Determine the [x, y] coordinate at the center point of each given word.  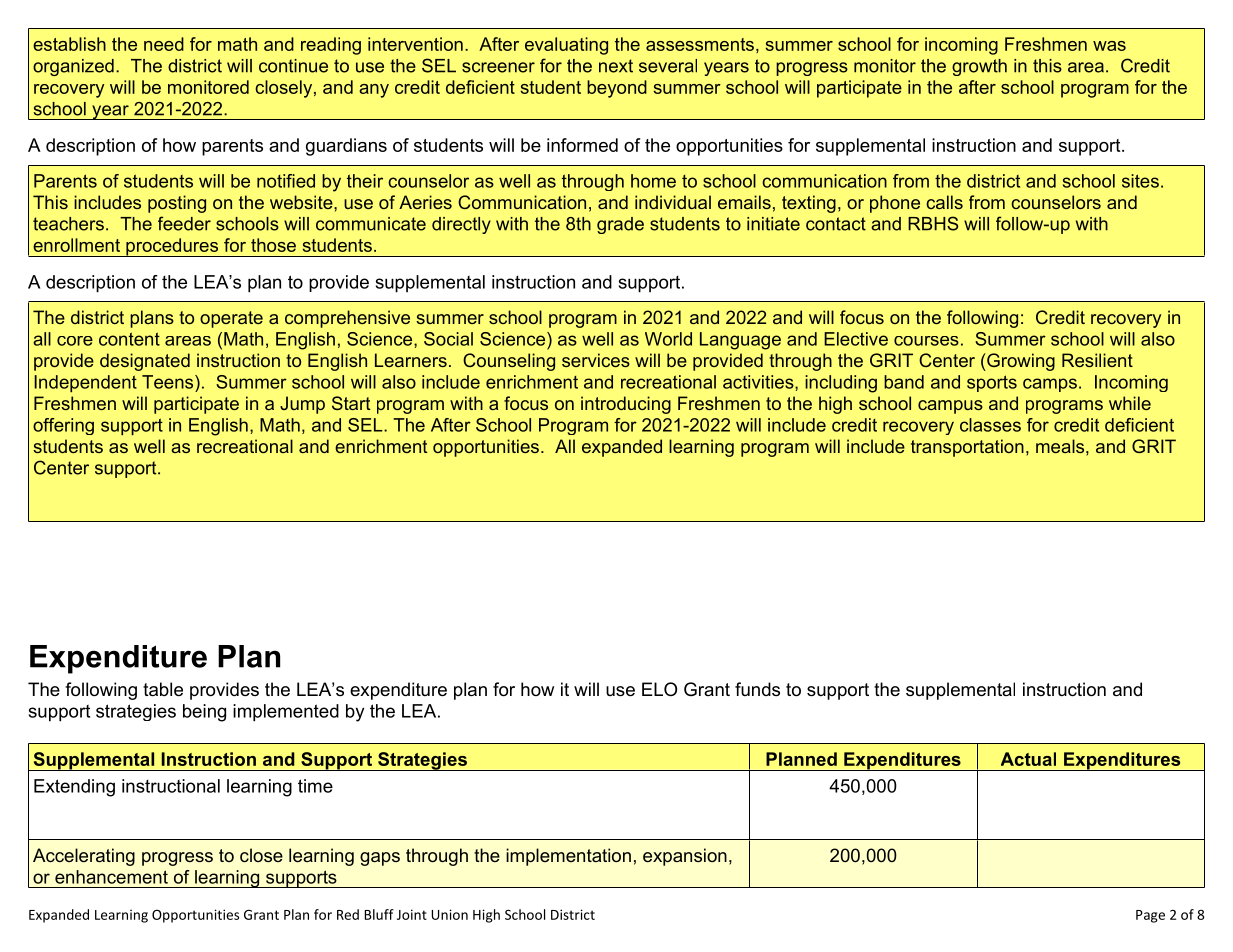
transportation [967, 448]
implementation [568, 857]
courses [926, 341]
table [163, 689]
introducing [626, 405]
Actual [1028, 759]
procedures [172, 247]
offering [63, 426]
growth [979, 67]
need [164, 44]
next [616, 66]
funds [757, 689]
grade [620, 225]
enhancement [111, 877]
